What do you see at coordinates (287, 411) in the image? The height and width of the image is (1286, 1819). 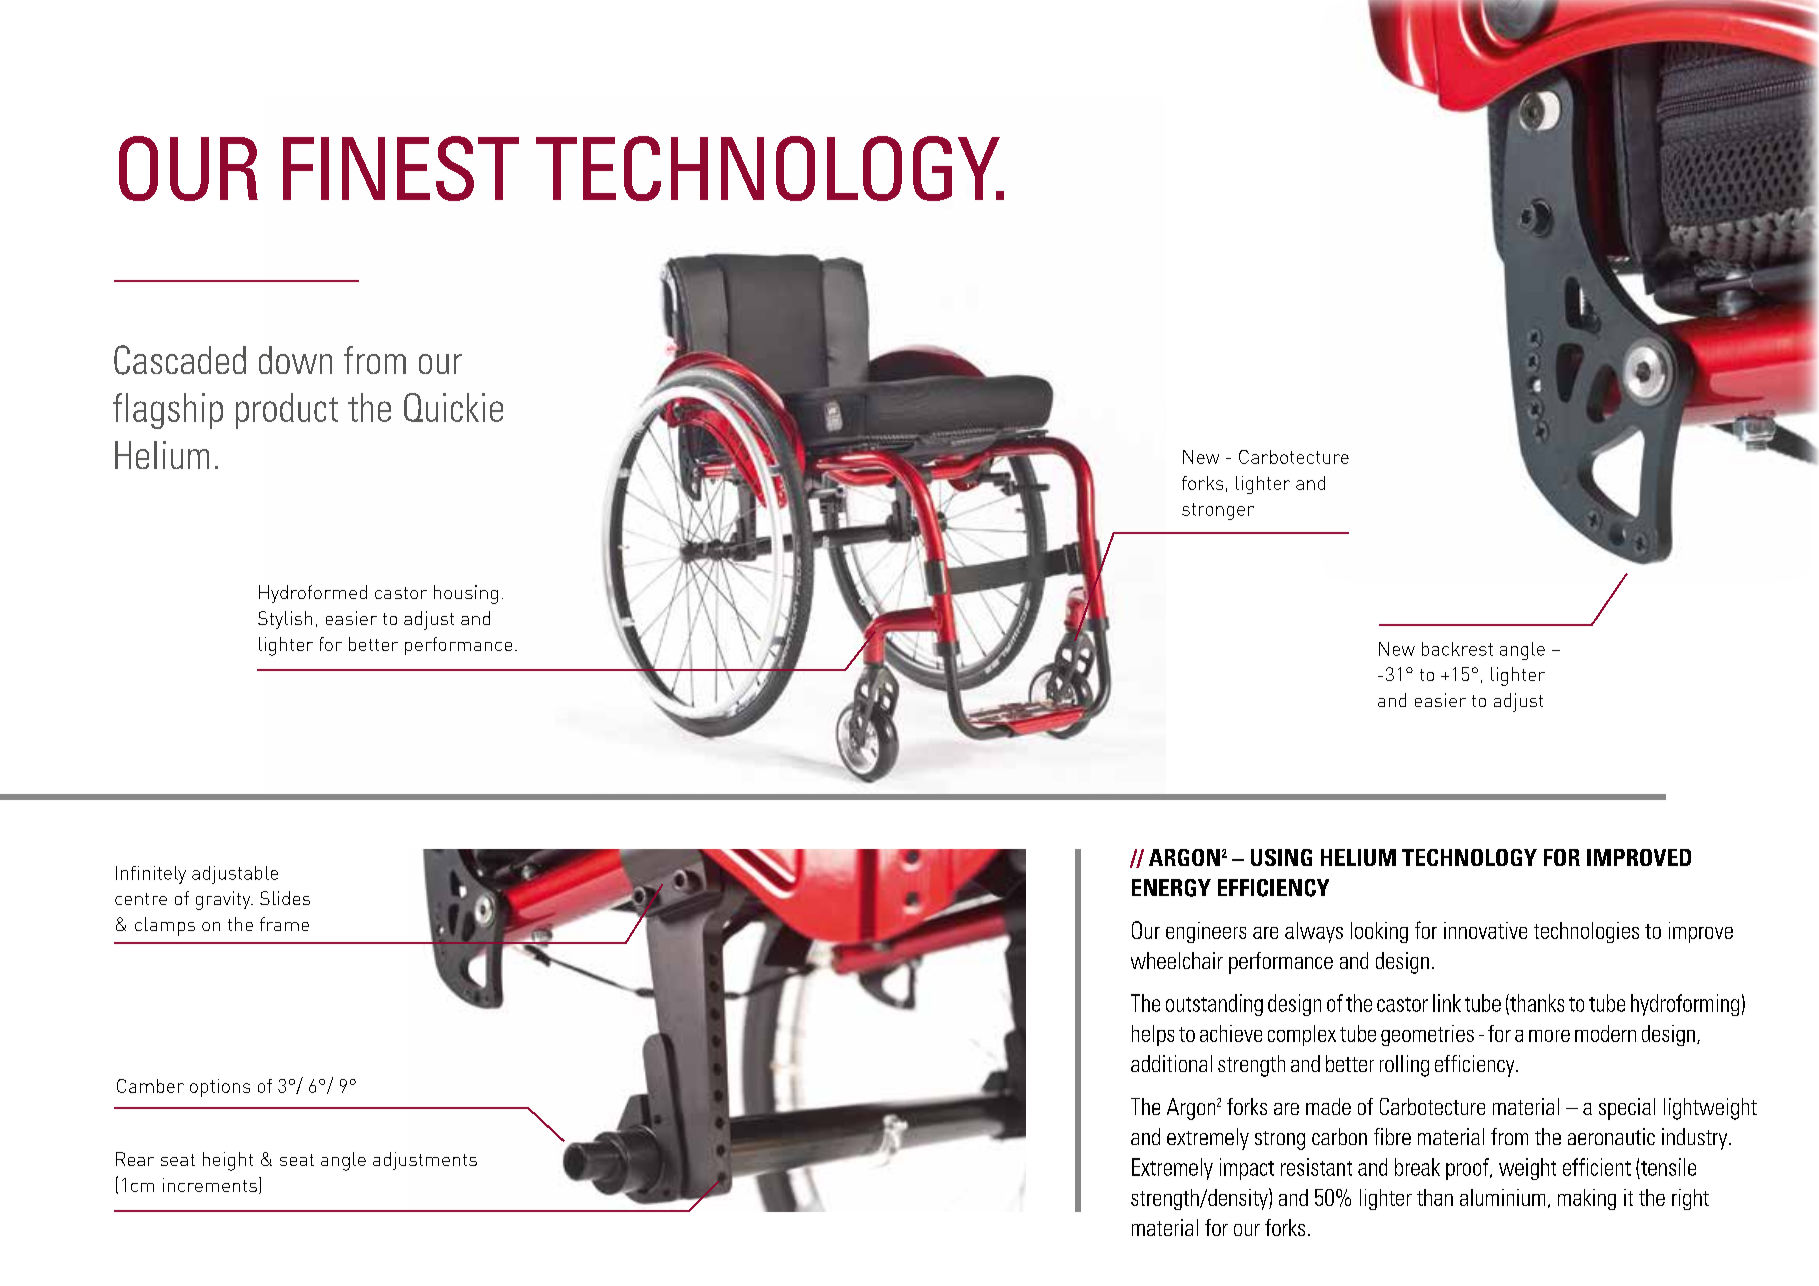 I see `product` at bounding box center [287, 411].
